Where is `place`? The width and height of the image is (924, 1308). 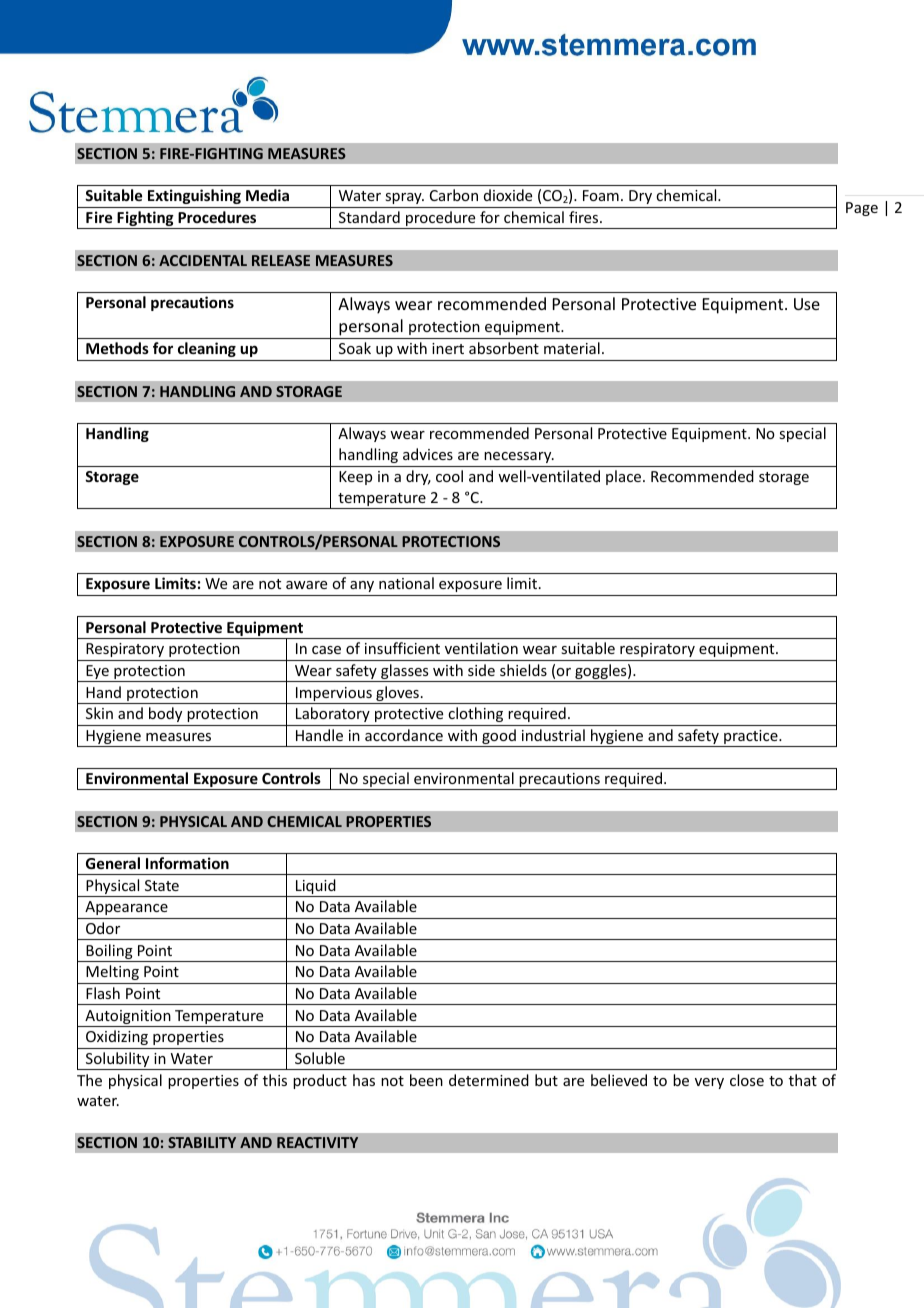
place is located at coordinates (625, 477).
